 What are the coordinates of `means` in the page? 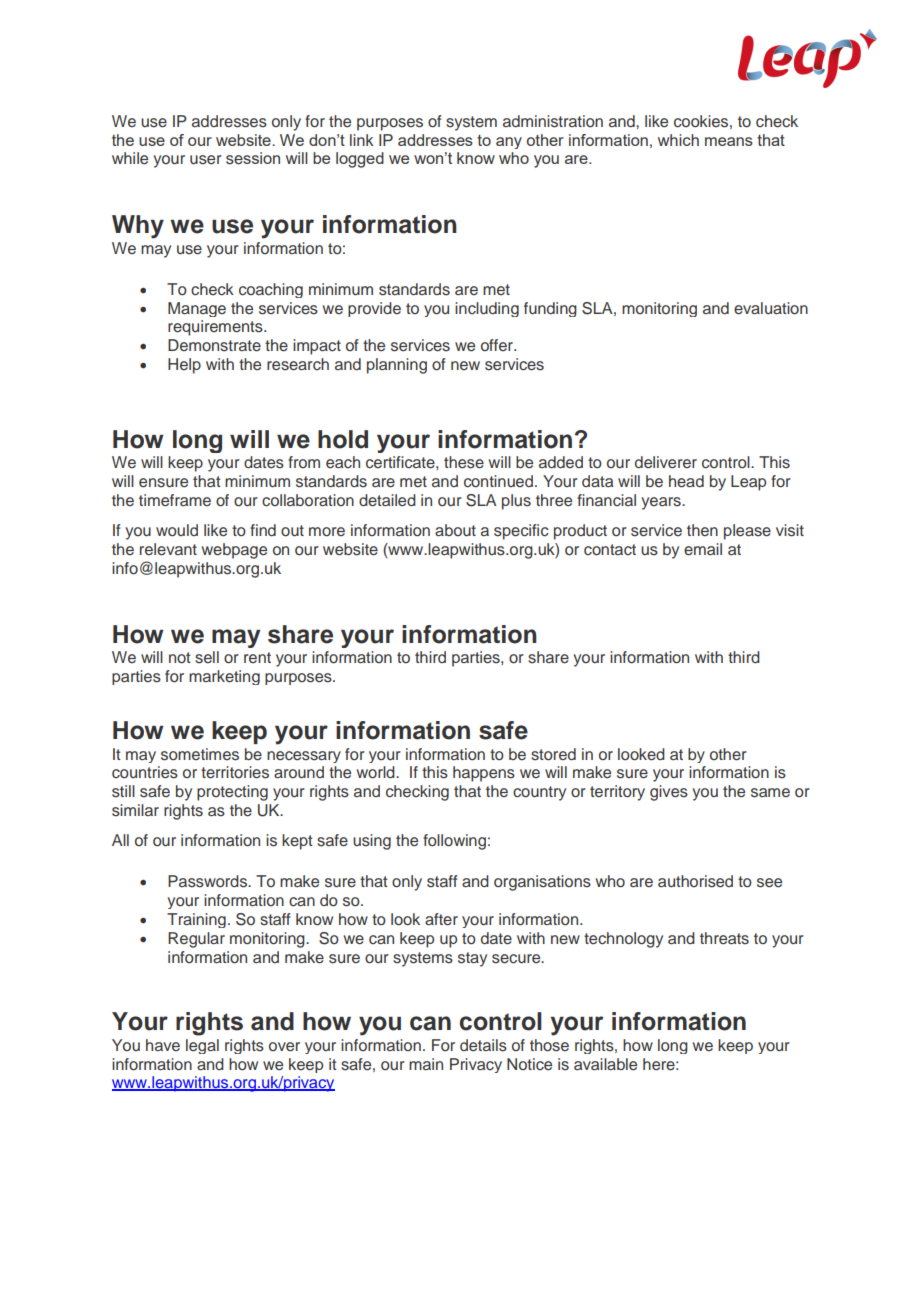 It's located at (729, 141).
